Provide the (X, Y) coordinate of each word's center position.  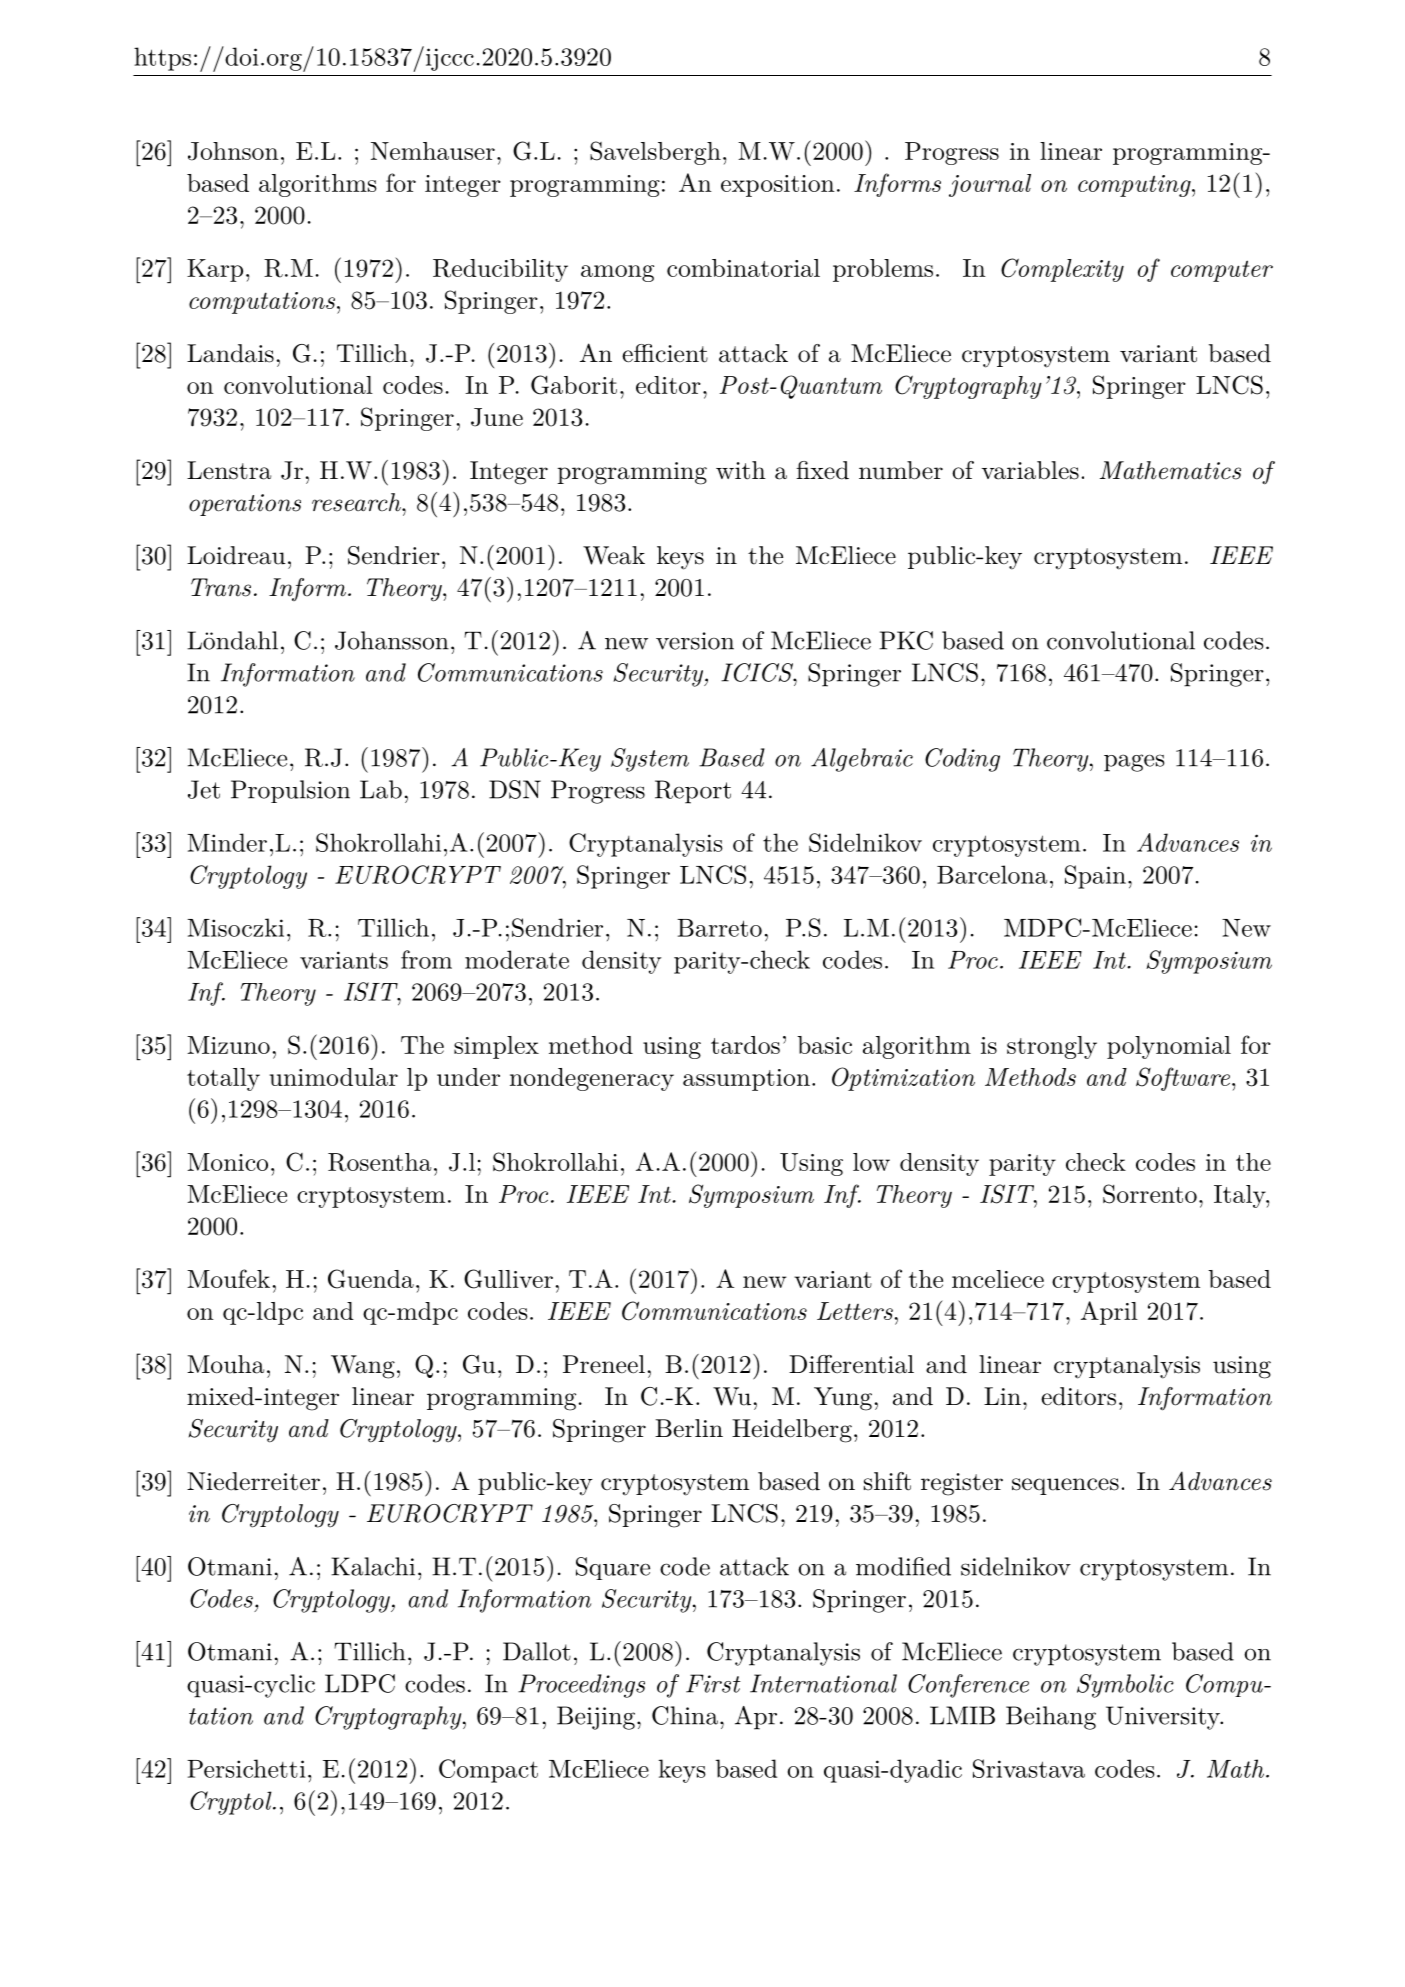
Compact (488, 1771)
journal (990, 185)
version (695, 641)
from (426, 959)
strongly (1052, 1047)
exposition (778, 186)
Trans (221, 587)
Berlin (689, 1428)
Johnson (233, 151)
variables (1030, 470)
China (685, 1715)
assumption (746, 1080)
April (1109, 1313)
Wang (363, 1367)
